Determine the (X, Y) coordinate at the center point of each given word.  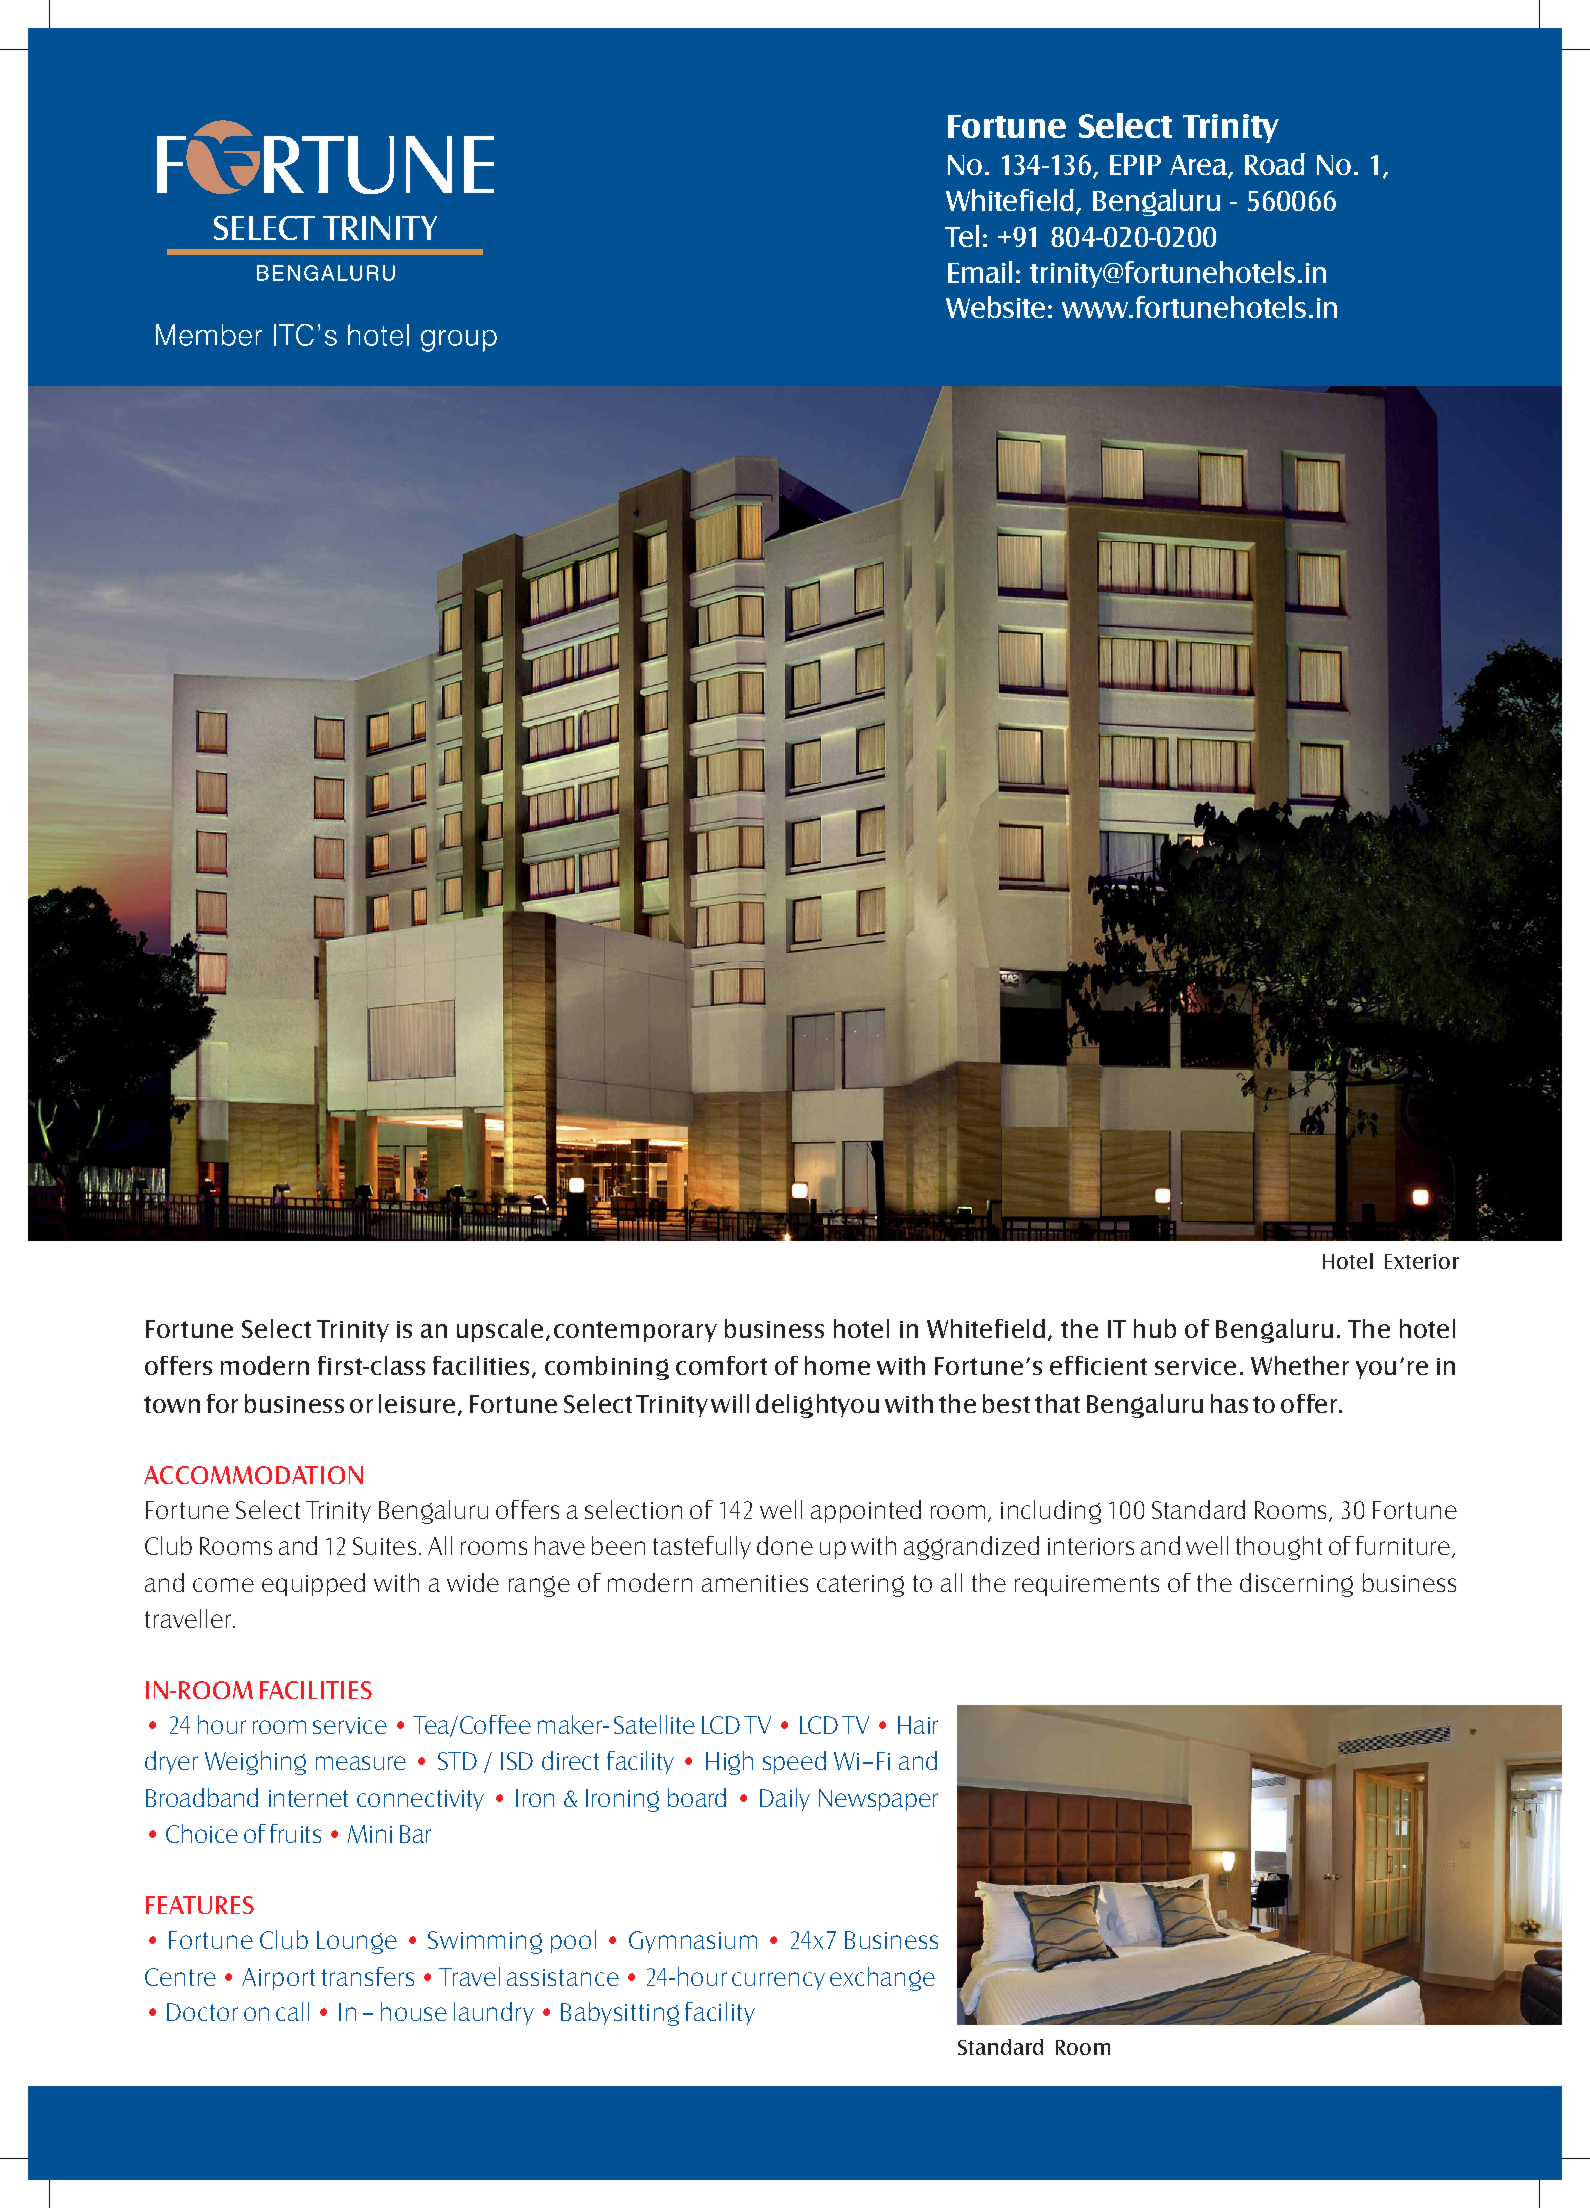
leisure (417, 1403)
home (837, 1365)
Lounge (357, 1942)
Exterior (1422, 1261)
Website (995, 307)
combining (607, 1368)
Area (1199, 166)
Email (980, 272)
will (730, 1403)
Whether (1300, 1365)
